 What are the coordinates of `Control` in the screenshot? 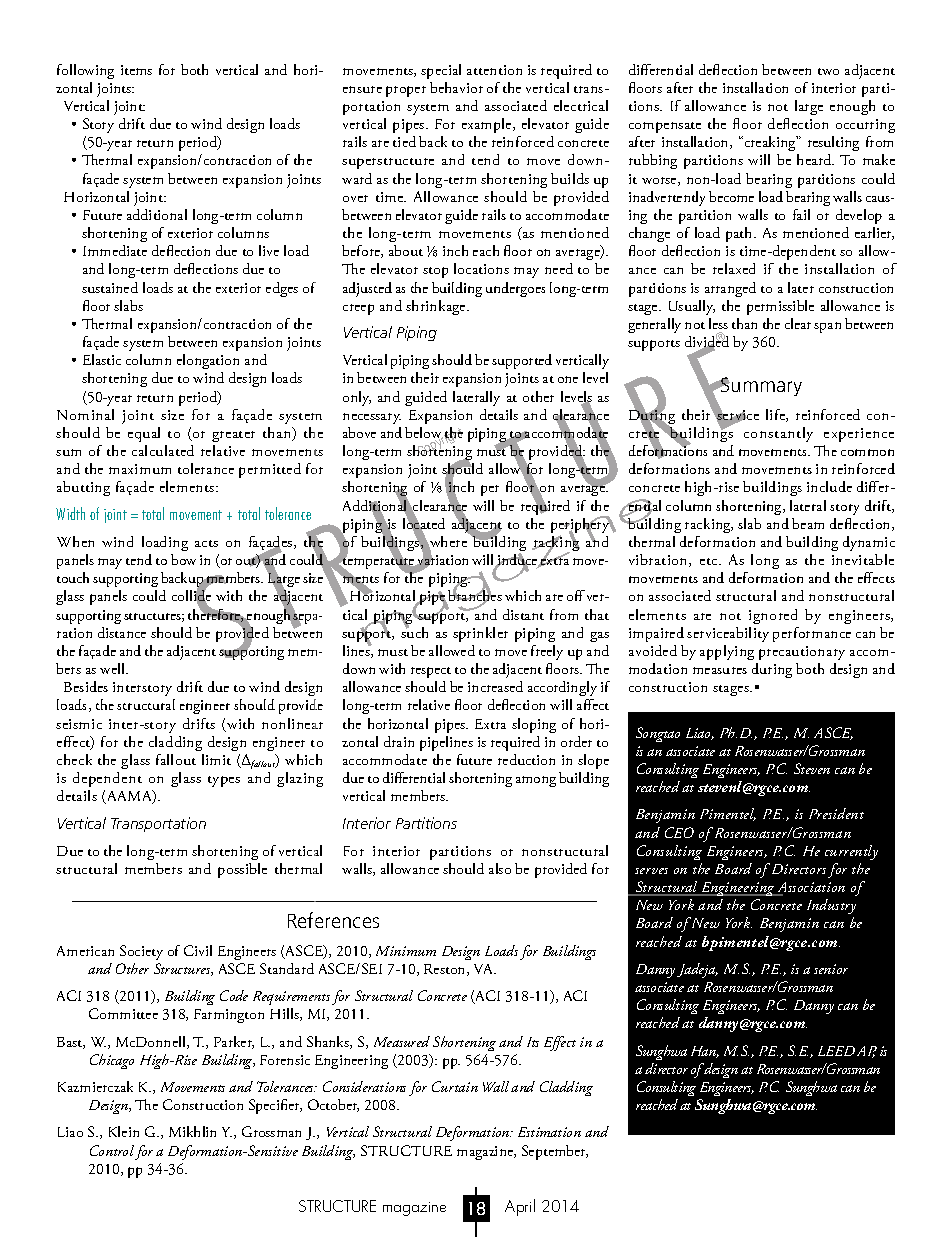 It's located at (112, 1150).
